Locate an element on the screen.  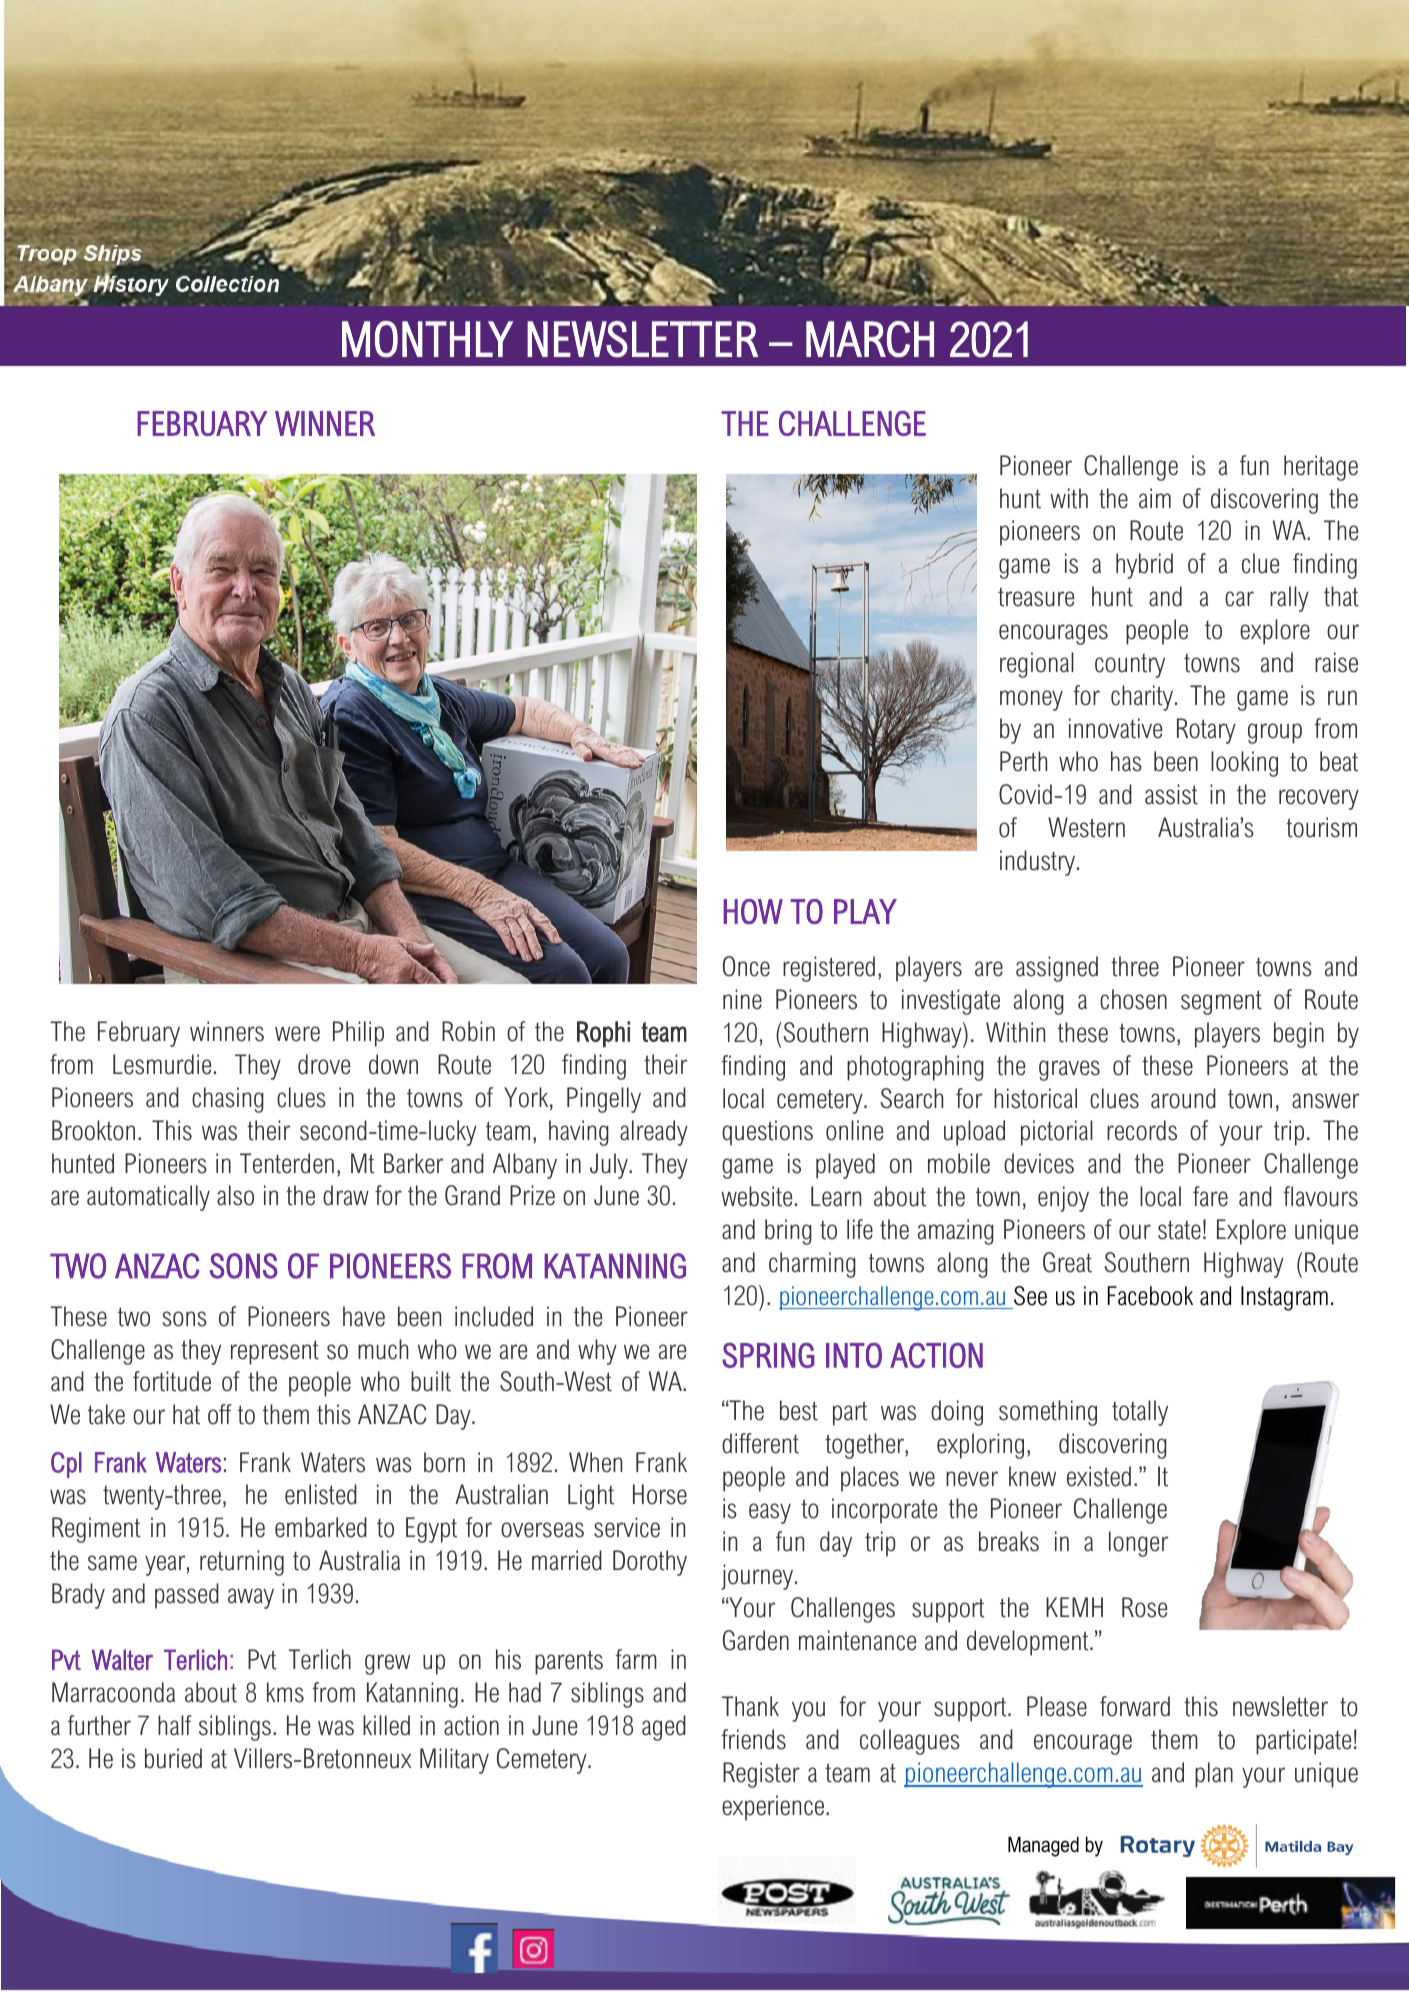
HOW is located at coordinates (753, 911).
